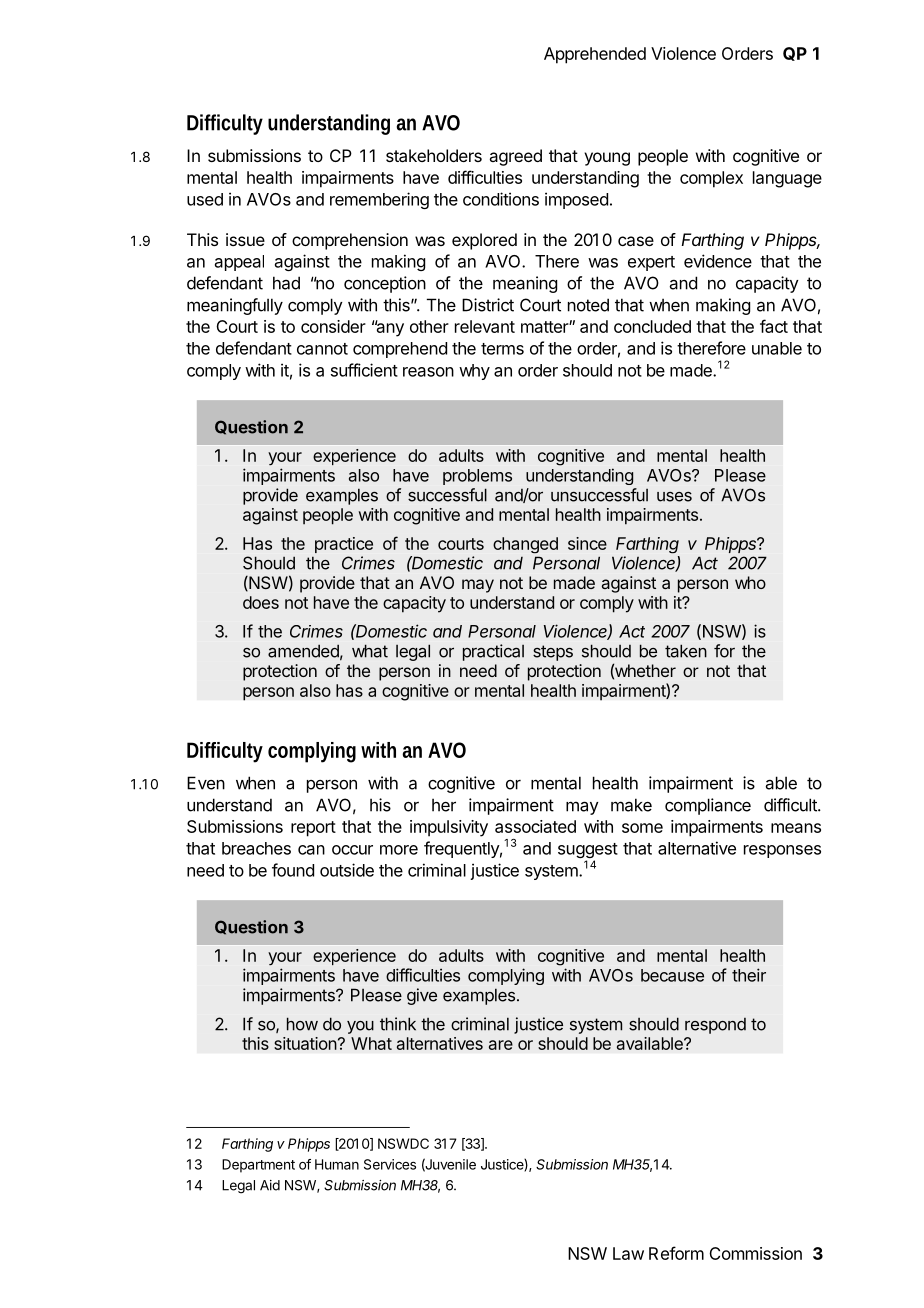 This screenshot has width=924, height=1308. I want to click on Aid, so click(270, 1185).
